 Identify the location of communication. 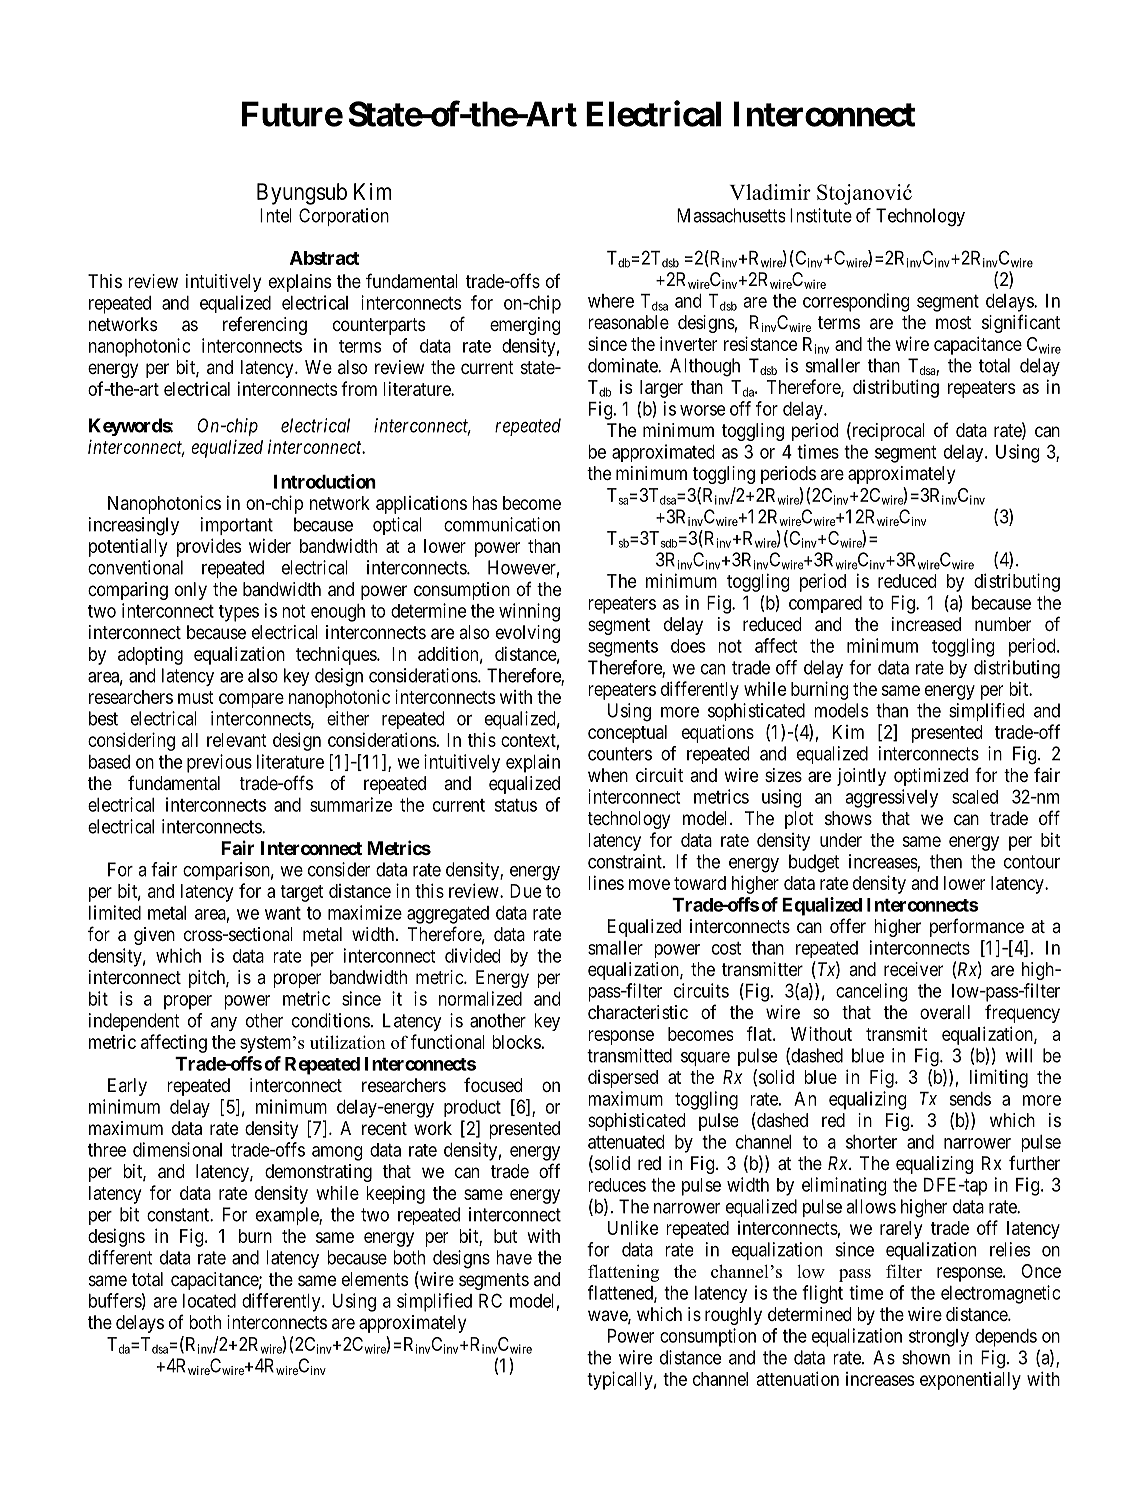
(502, 524).
